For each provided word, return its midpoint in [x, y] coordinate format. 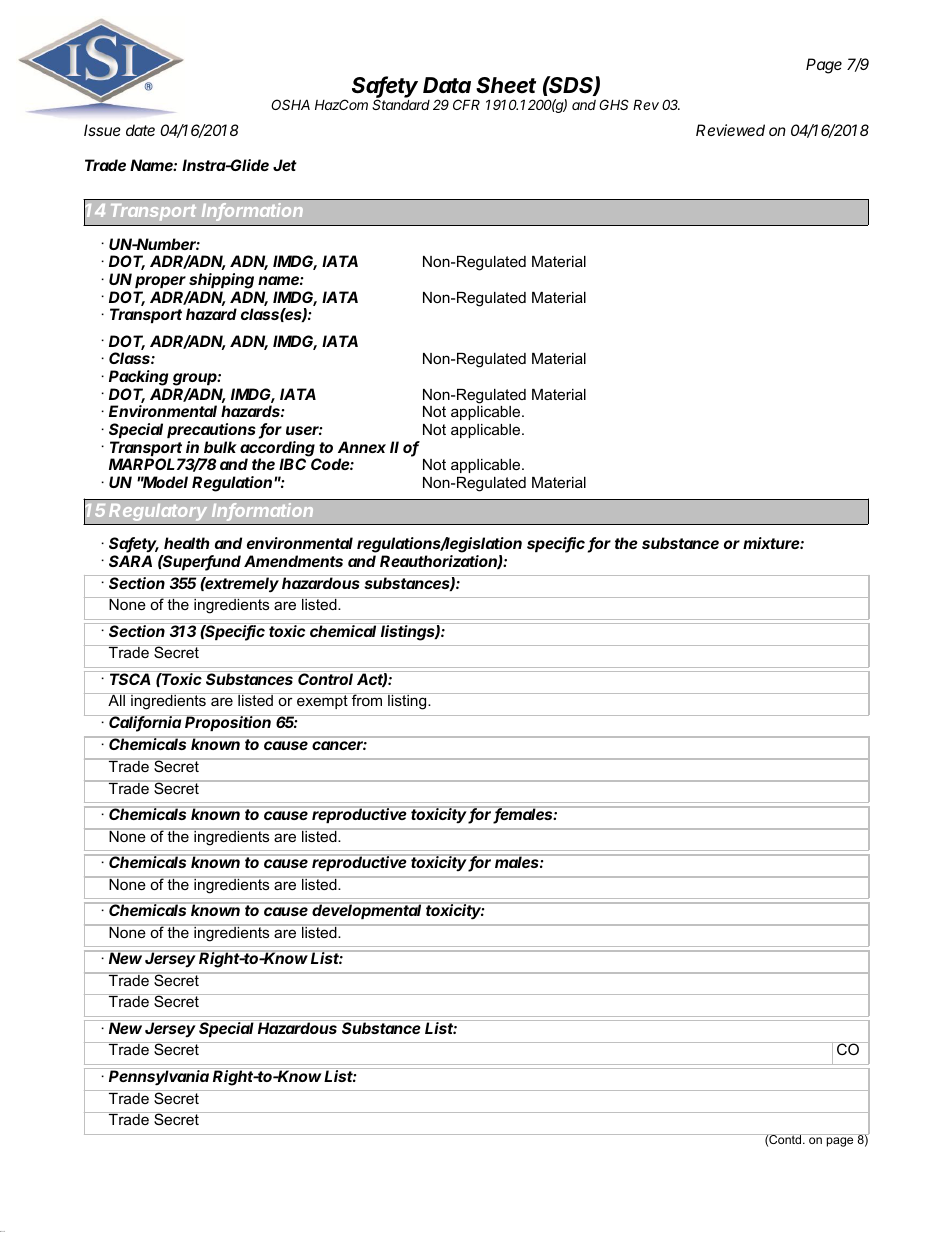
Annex [362, 447]
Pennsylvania [159, 1078]
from [367, 699]
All [116, 699]
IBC [292, 464]
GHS [614, 104]
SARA [130, 561]
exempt [322, 701]
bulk [220, 447]
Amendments [293, 561]
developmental [368, 911]
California [145, 723]
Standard [401, 104]
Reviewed [730, 130]
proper [160, 282]
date [140, 130]
